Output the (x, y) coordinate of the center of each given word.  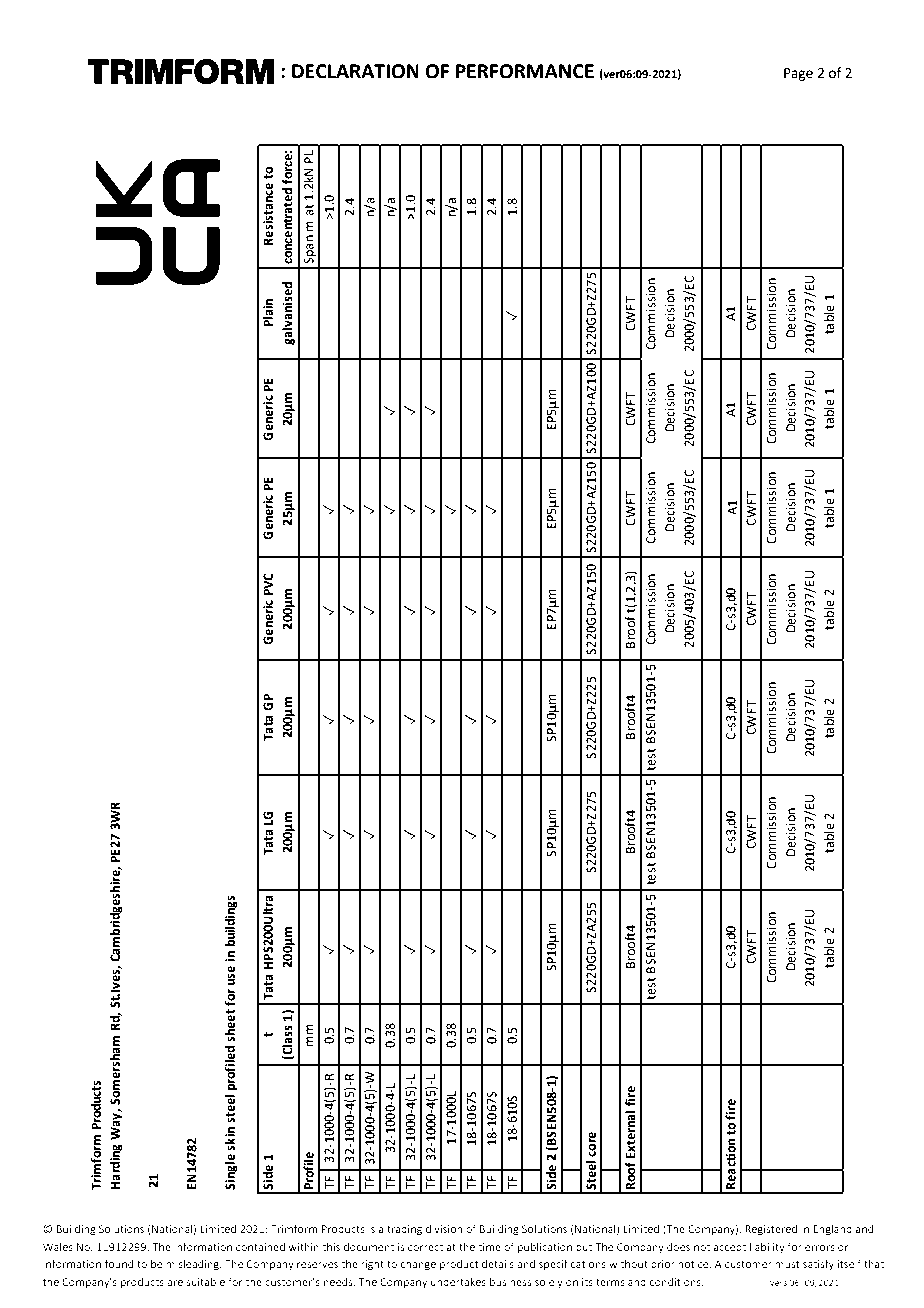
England (832, 1229)
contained (260, 1246)
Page (798, 74)
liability (767, 1247)
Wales (58, 1246)
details (498, 1263)
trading (404, 1230)
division (444, 1228)
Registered (771, 1229)
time (489, 1247)
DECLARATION (355, 71)
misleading (193, 1264)
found (119, 1263)
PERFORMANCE (525, 71)
